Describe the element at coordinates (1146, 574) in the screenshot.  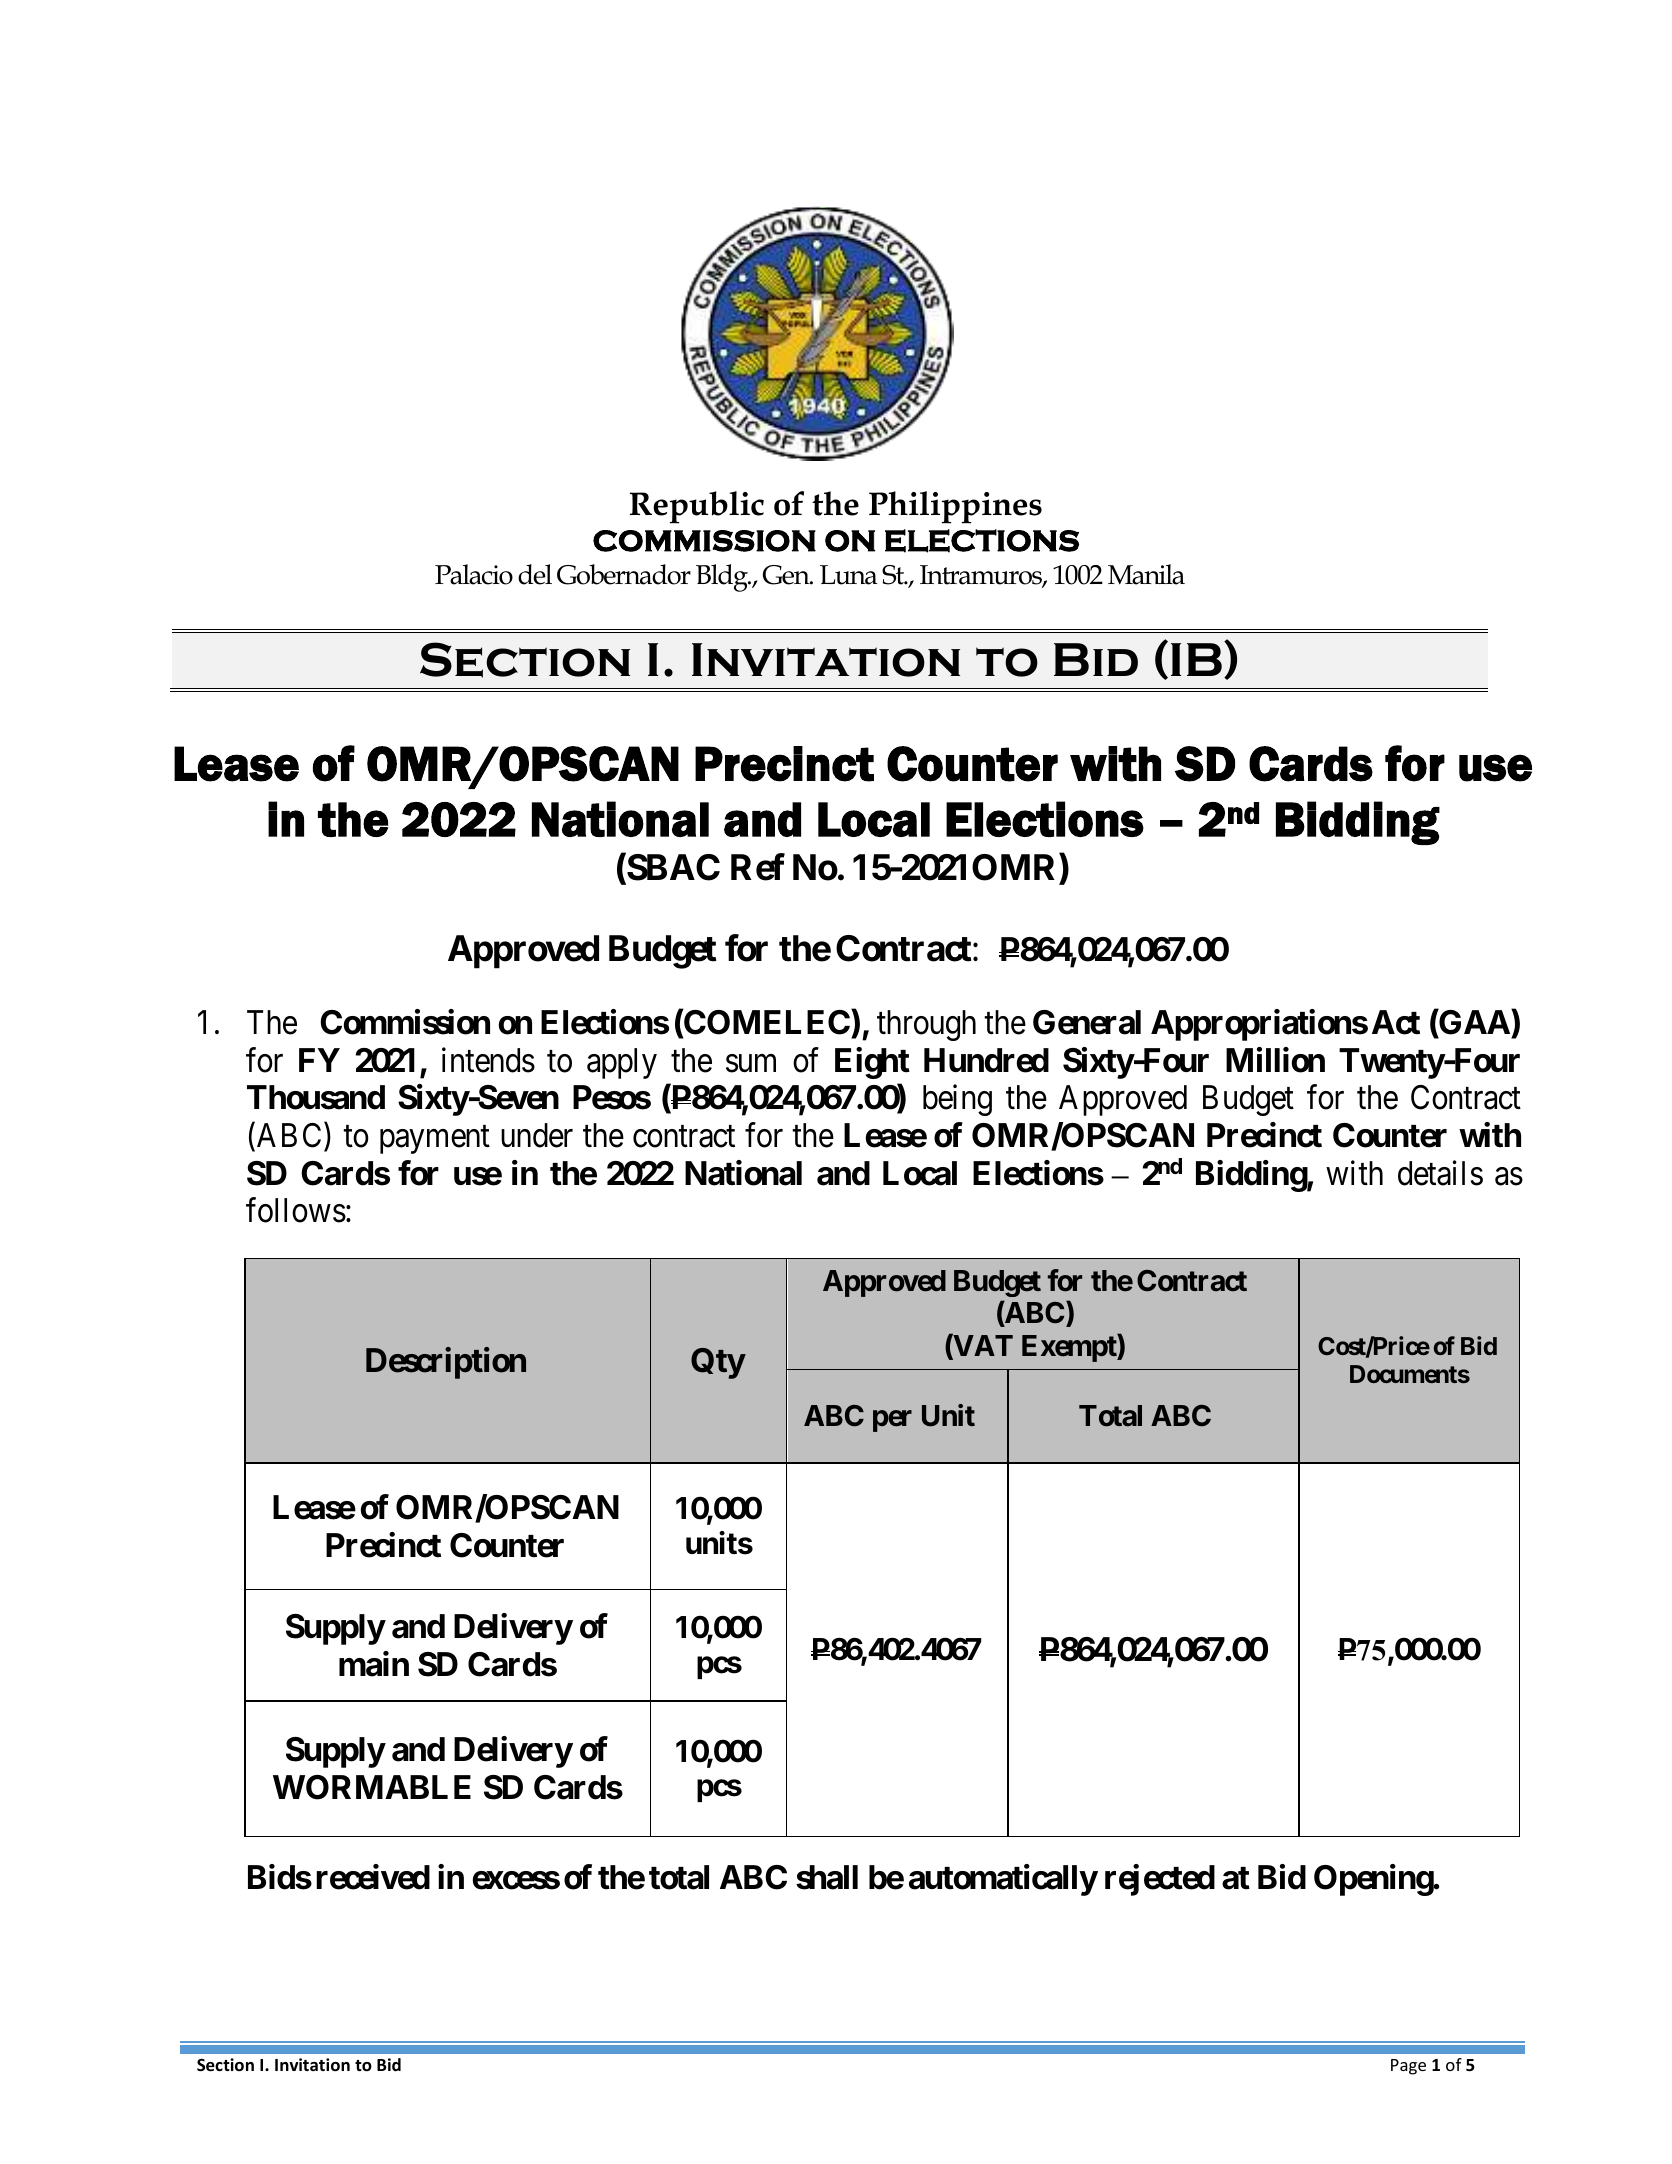
I see `Manila` at that location.
